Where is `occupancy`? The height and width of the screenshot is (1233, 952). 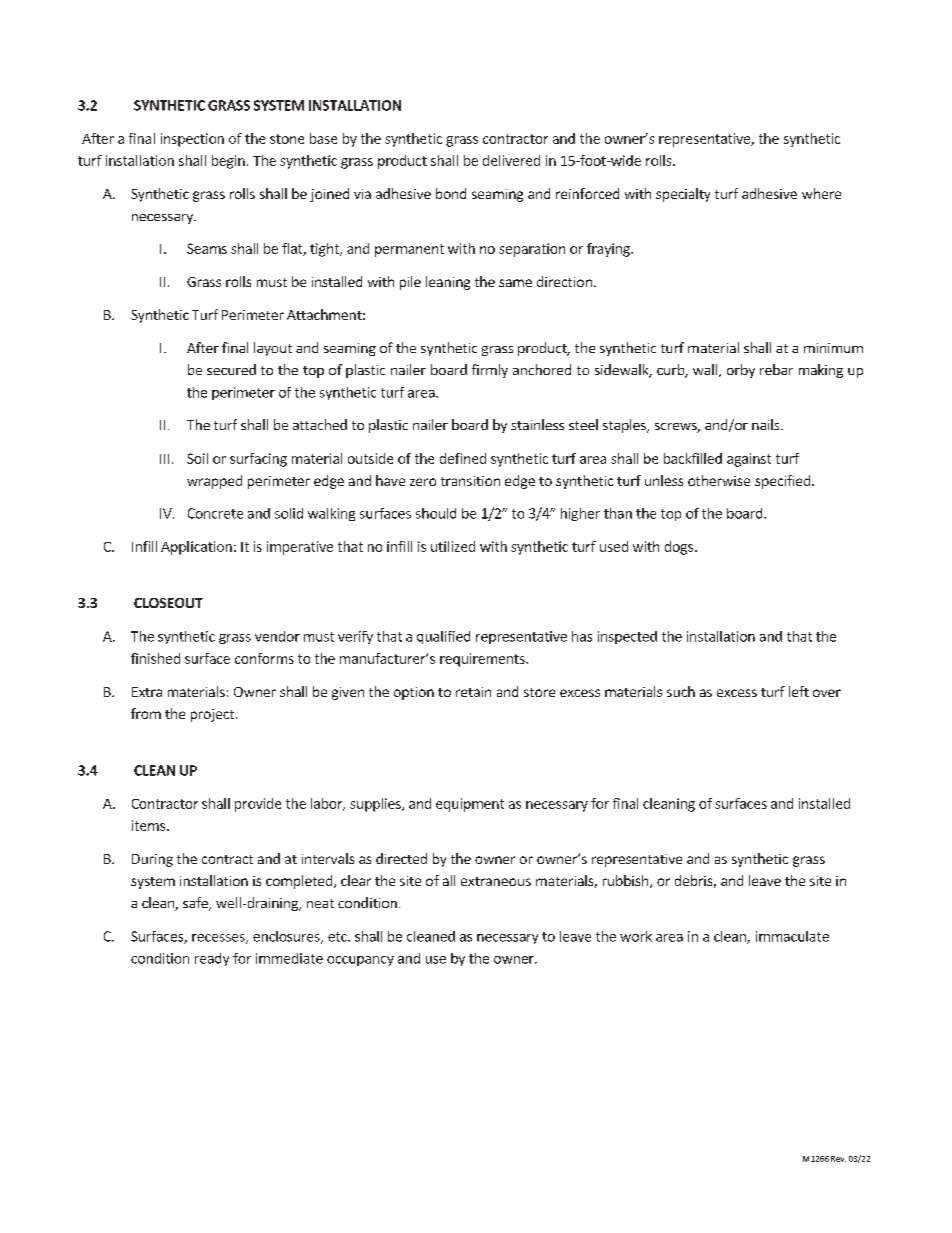
occupancy is located at coordinates (360, 961).
